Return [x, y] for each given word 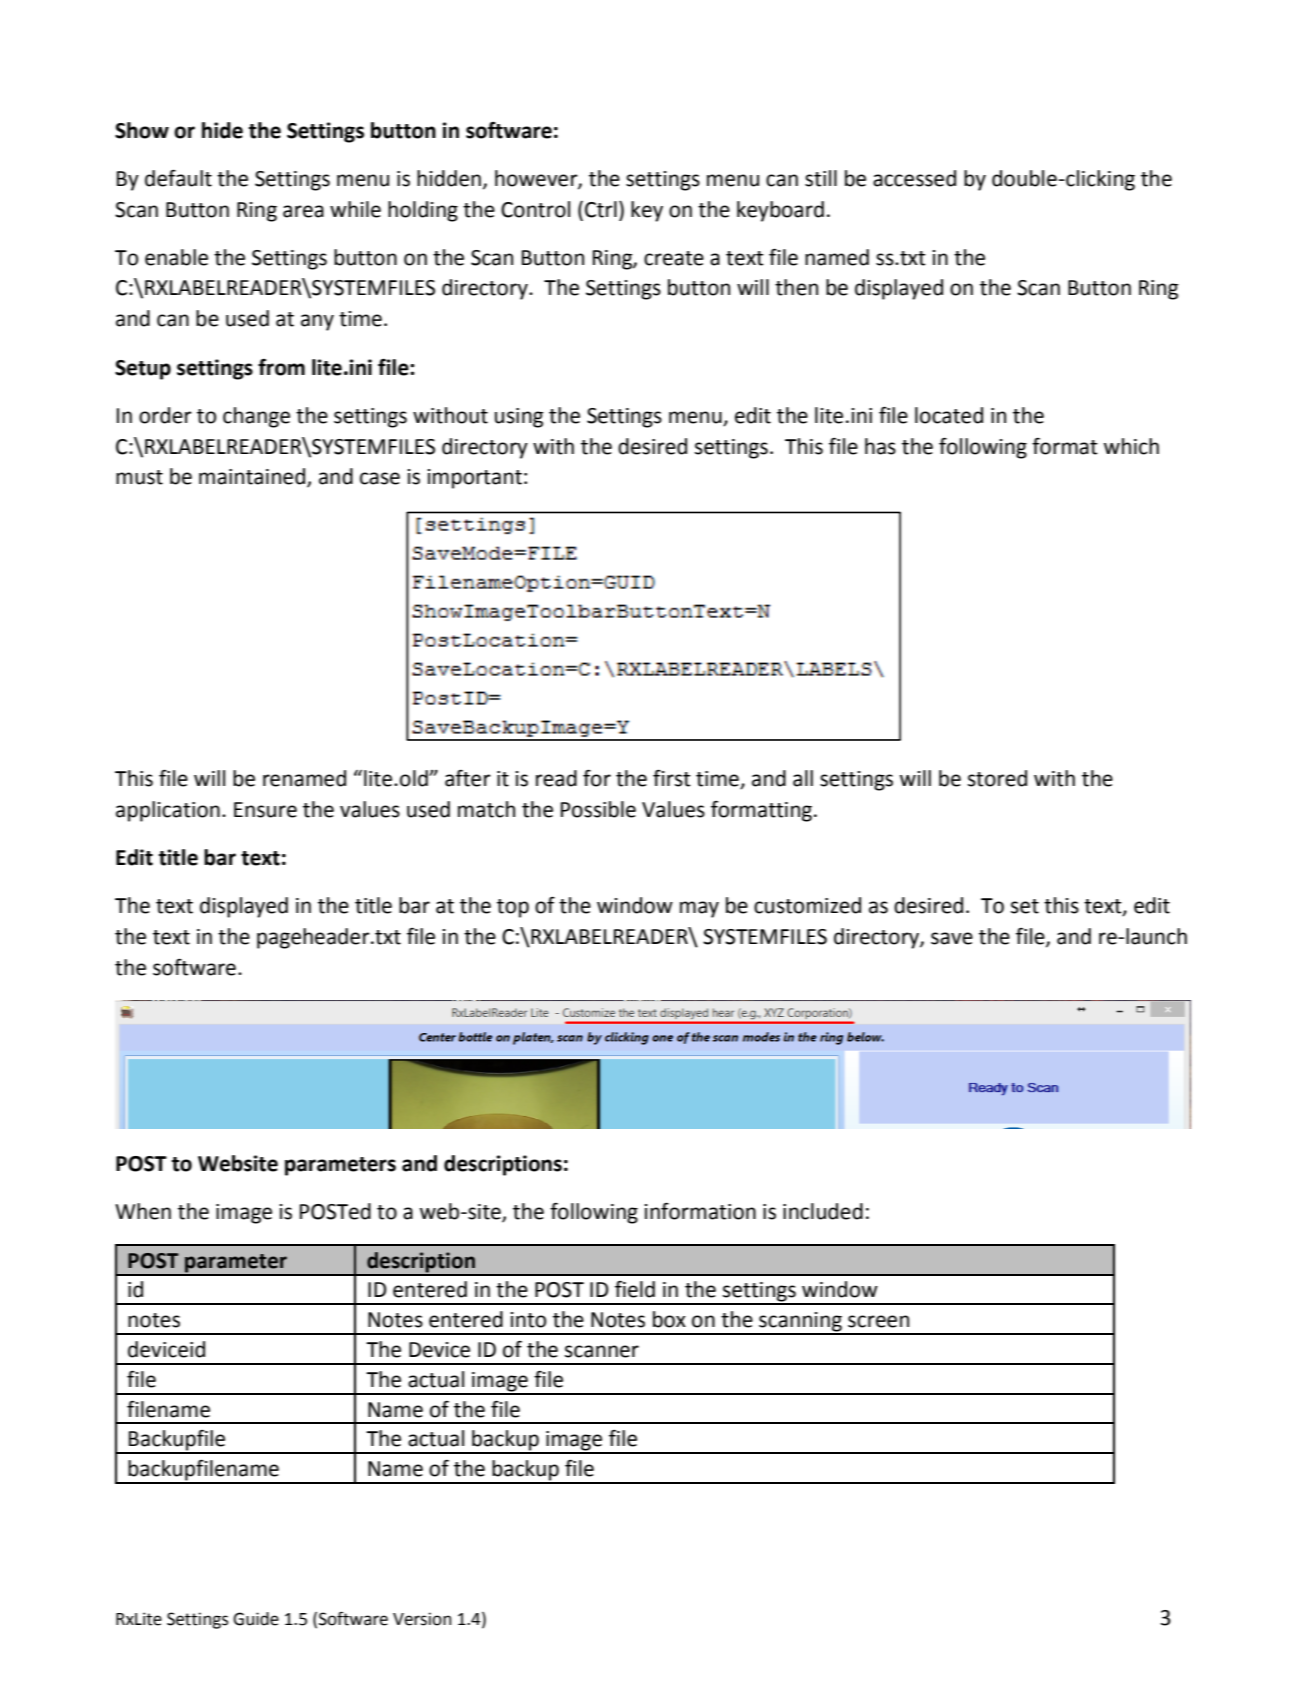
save [952, 938]
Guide [256, 1619]
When [143, 1211]
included [823, 1211]
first [672, 778]
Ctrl [601, 209]
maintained [252, 476]
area [303, 211]
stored [997, 778]
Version [422, 1619]
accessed [914, 178]
